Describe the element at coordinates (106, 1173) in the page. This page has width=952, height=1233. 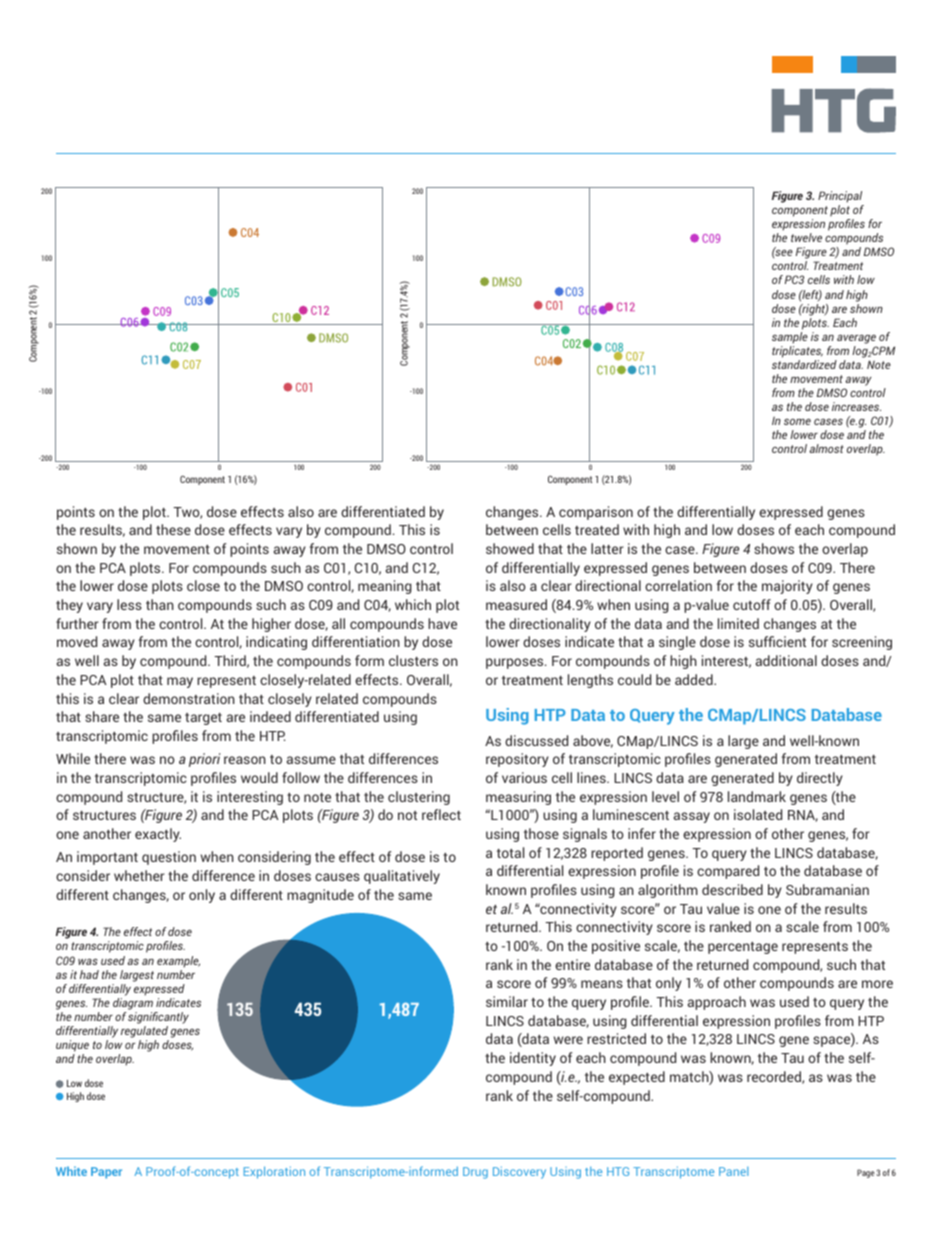
I see `Paper` at that location.
